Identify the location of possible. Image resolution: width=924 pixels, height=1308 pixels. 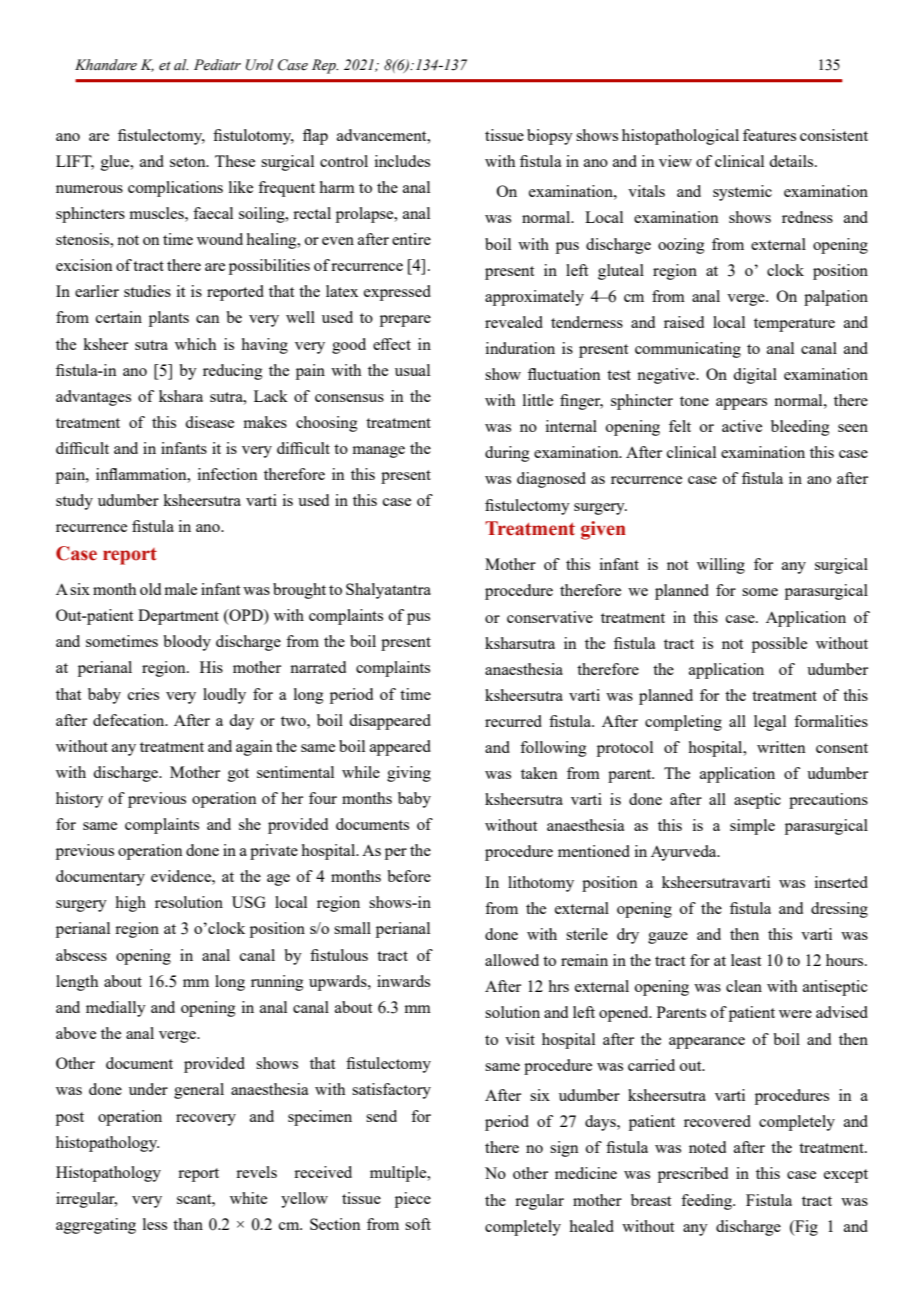
(779, 645).
